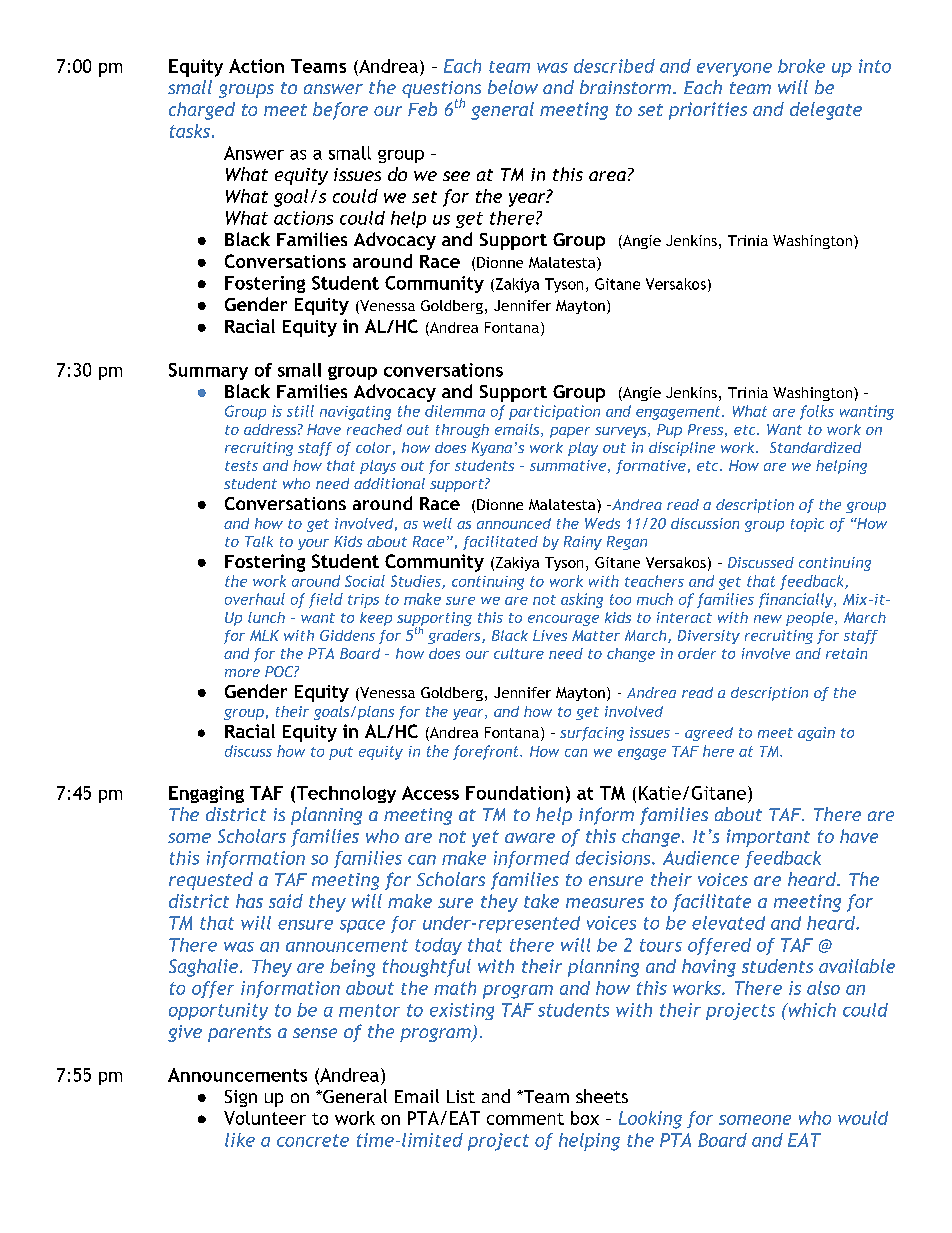  What do you see at coordinates (826, 111) in the screenshot?
I see `delegate` at bounding box center [826, 111].
